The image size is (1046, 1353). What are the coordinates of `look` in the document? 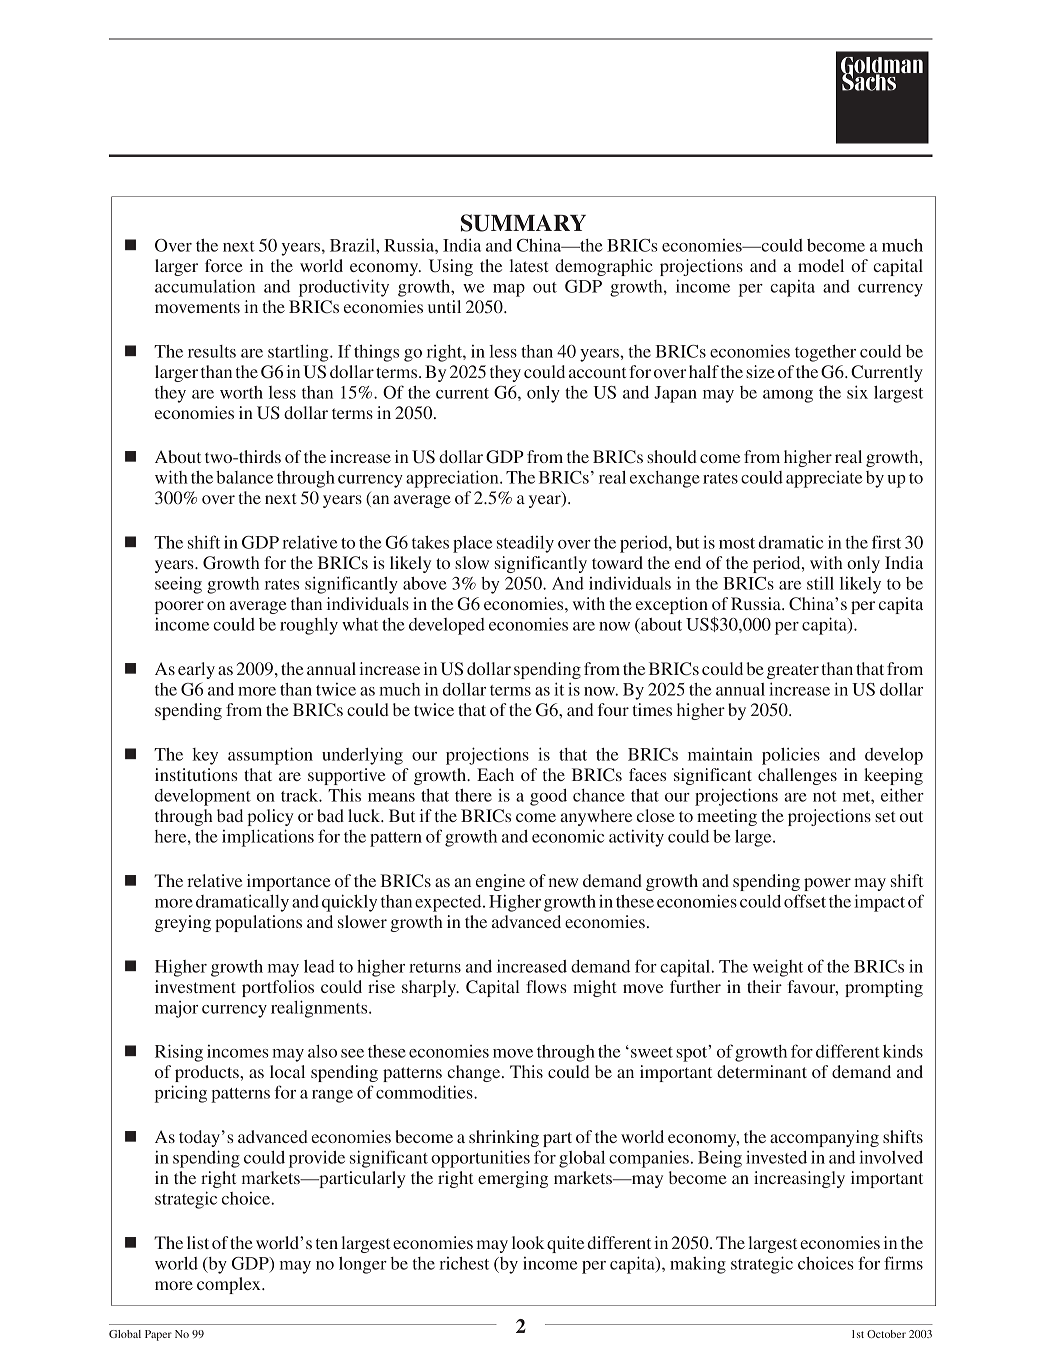 It's located at (528, 1242).
